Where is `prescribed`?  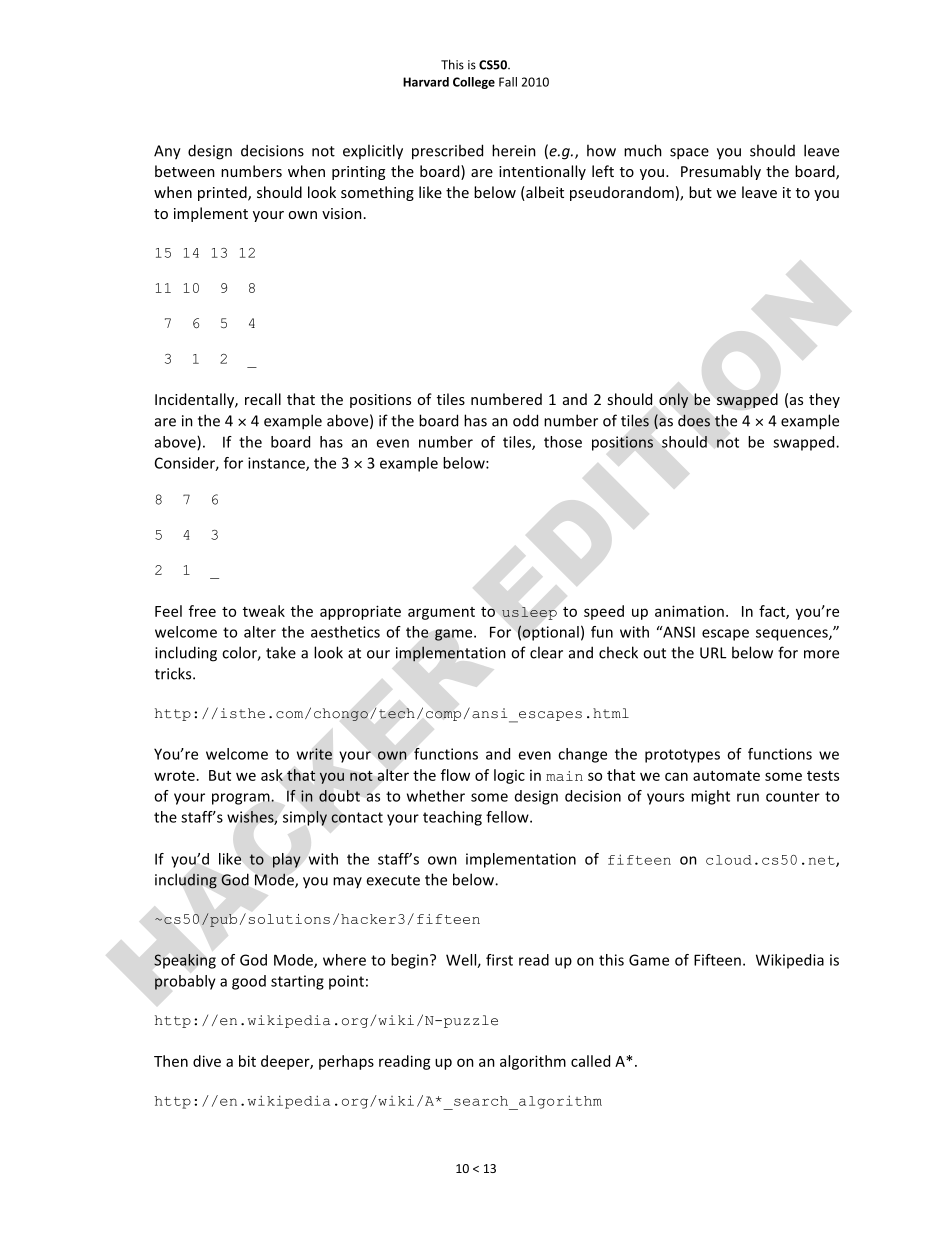 prescribed is located at coordinates (447, 152).
